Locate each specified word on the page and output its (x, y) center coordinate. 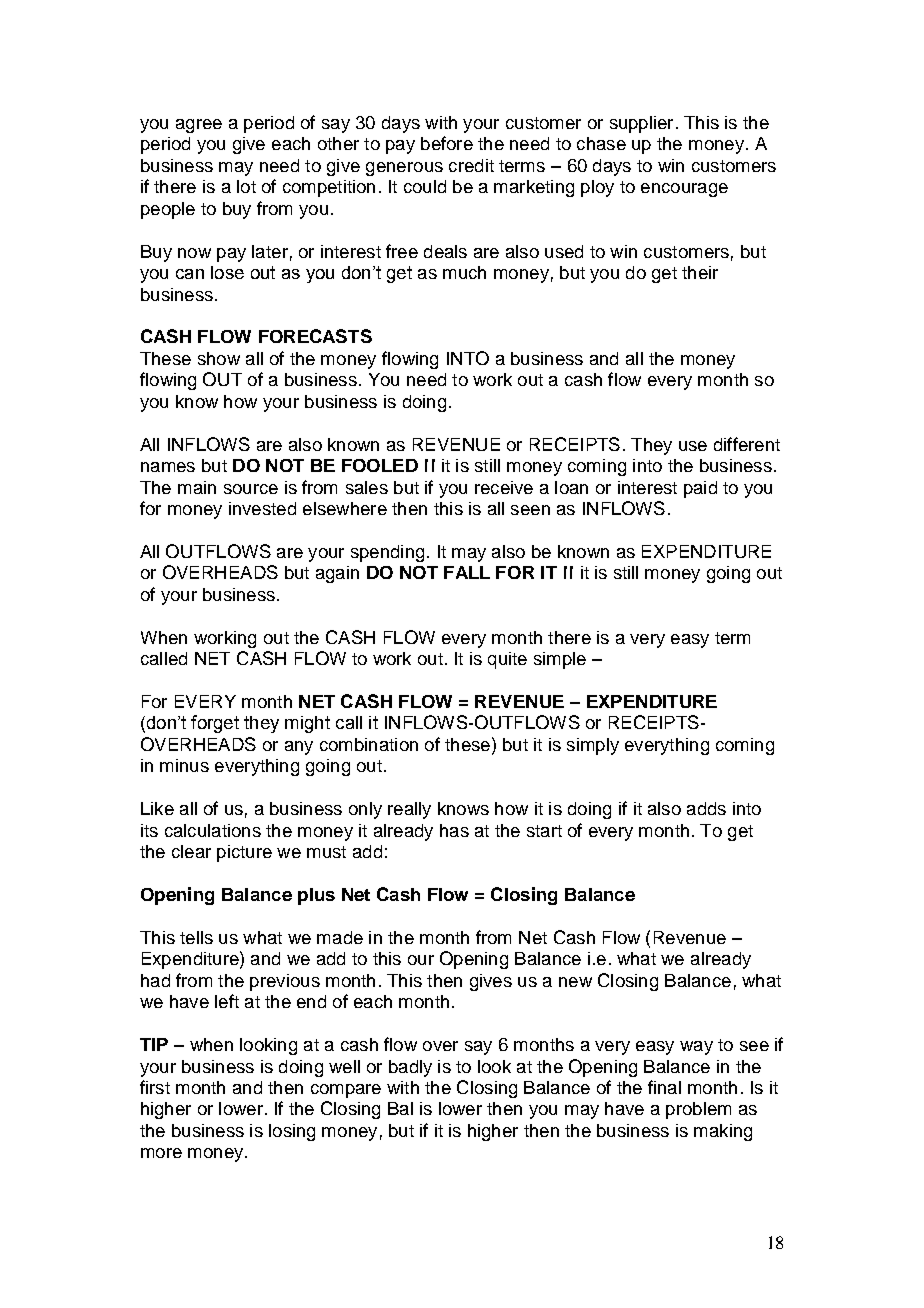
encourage (684, 190)
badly (410, 1068)
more (161, 1153)
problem (698, 1110)
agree (199, 126)
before (447, 143)
